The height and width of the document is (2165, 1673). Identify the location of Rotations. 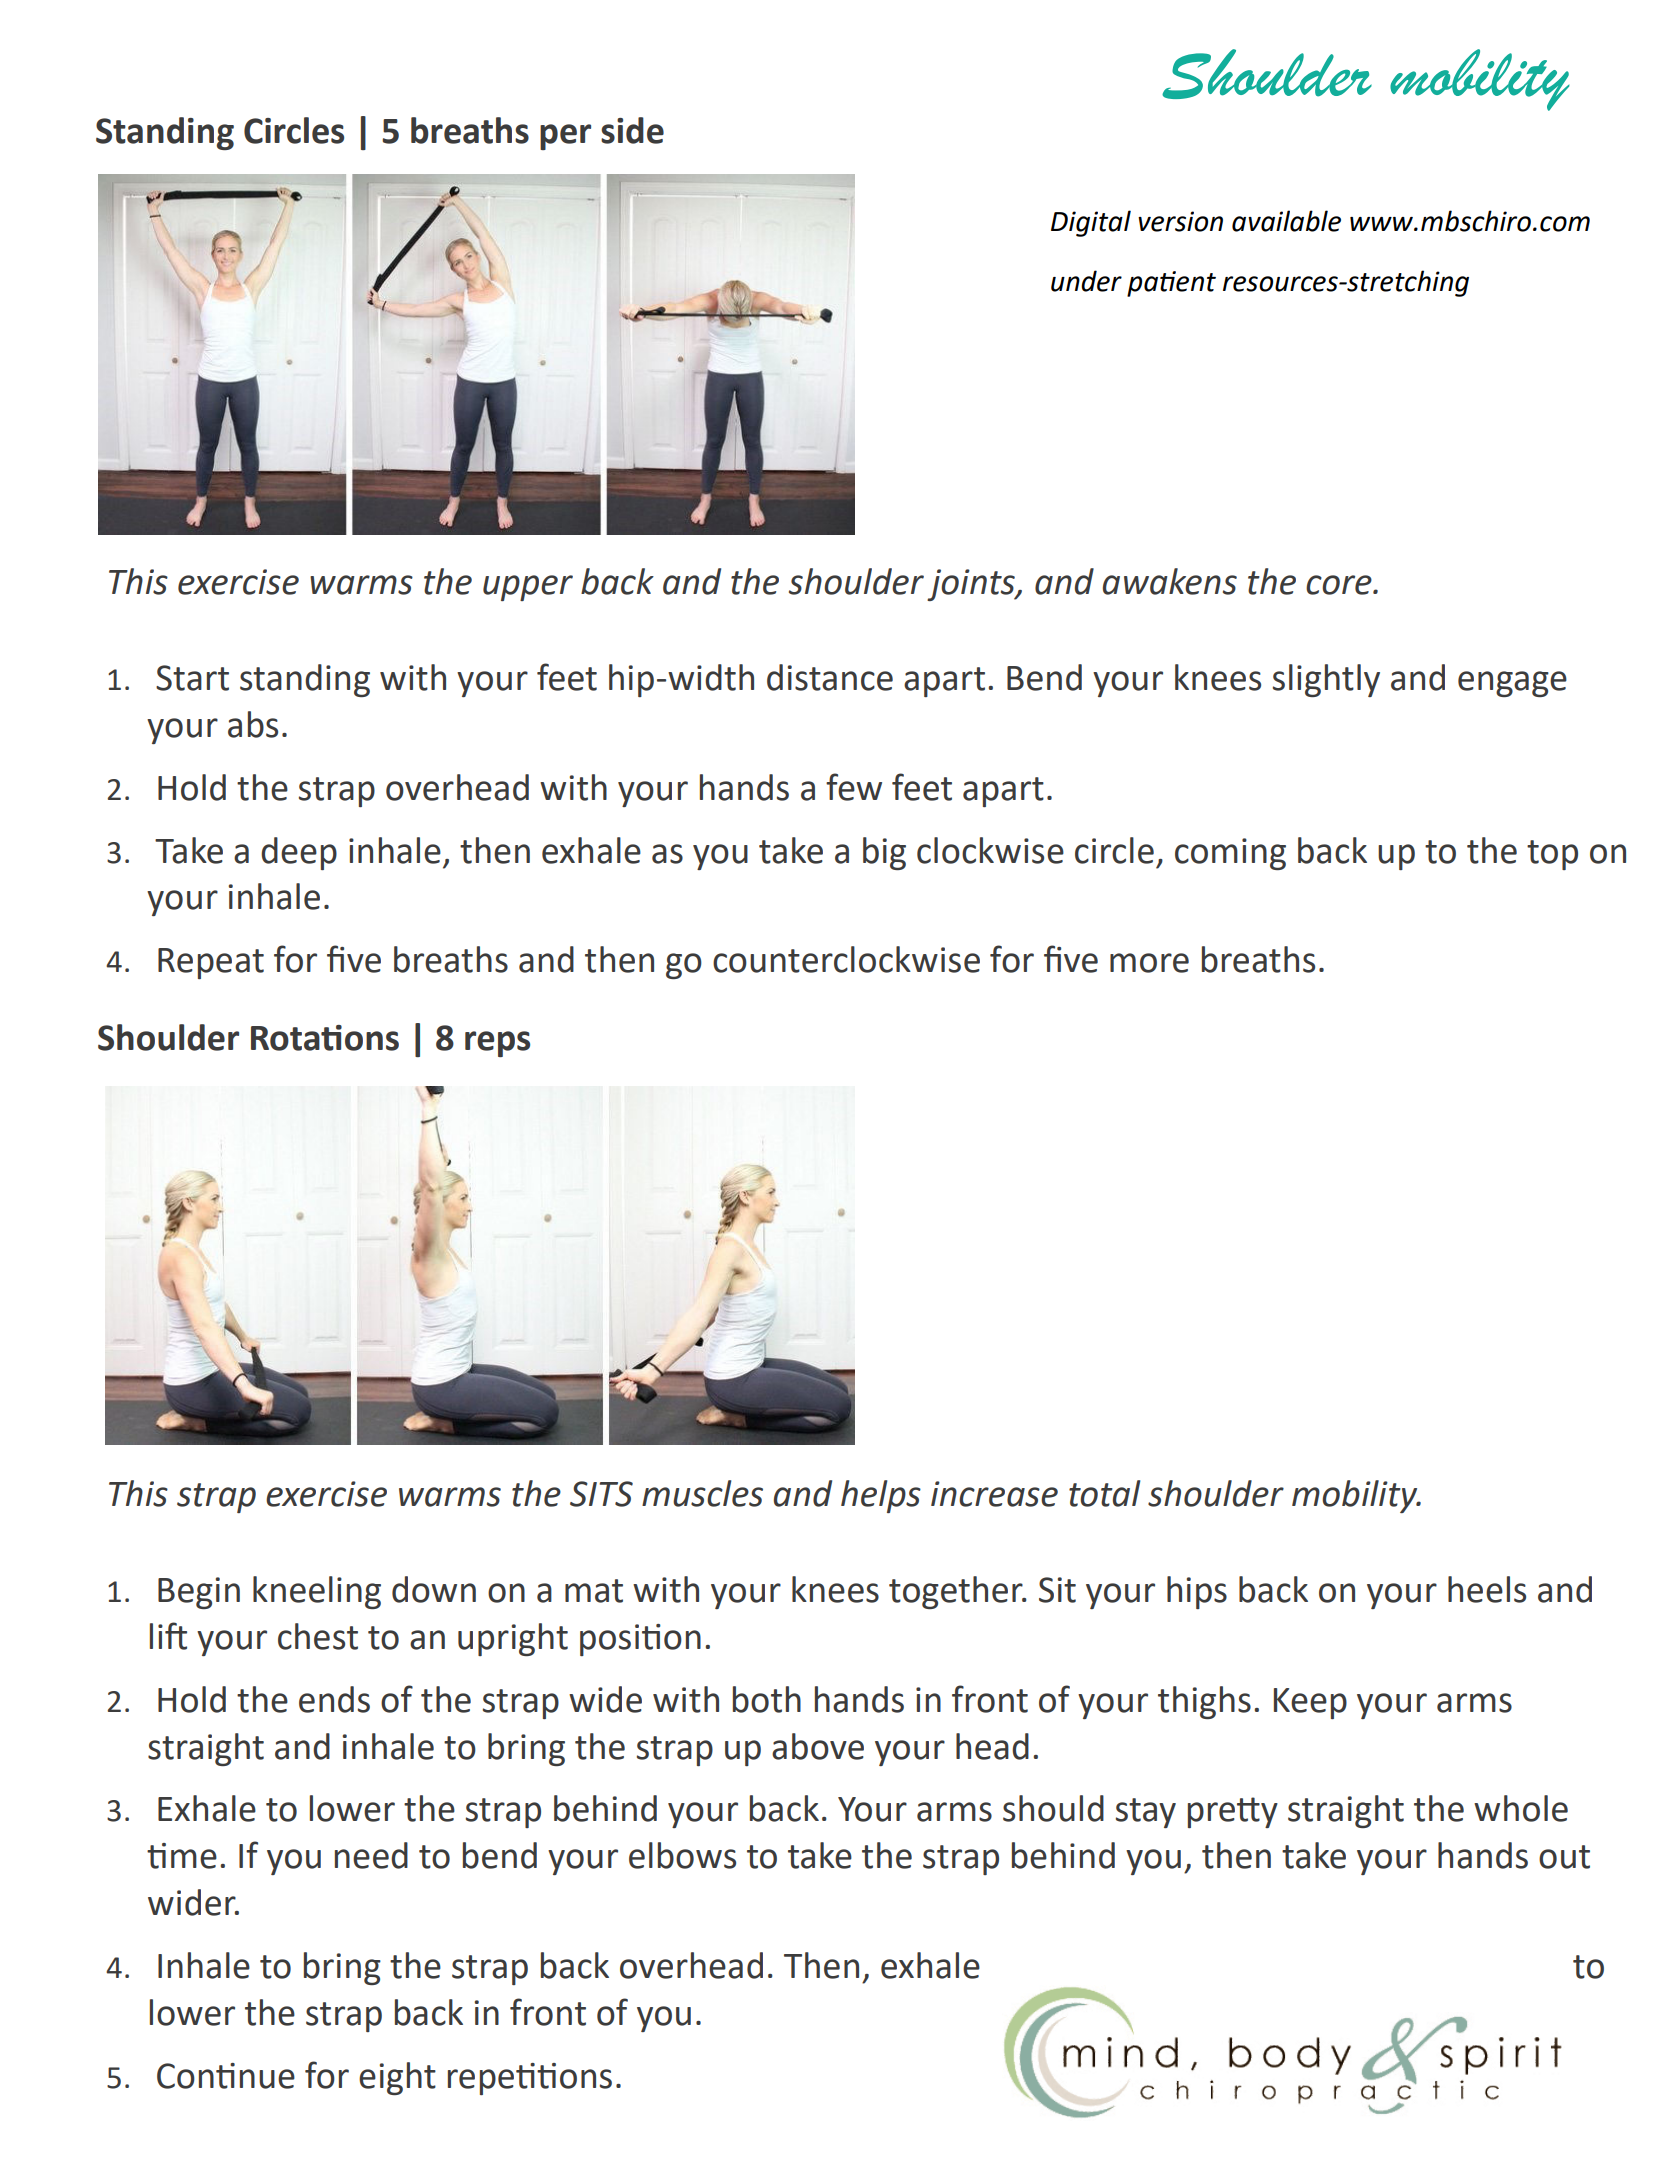
(325, 1038).
